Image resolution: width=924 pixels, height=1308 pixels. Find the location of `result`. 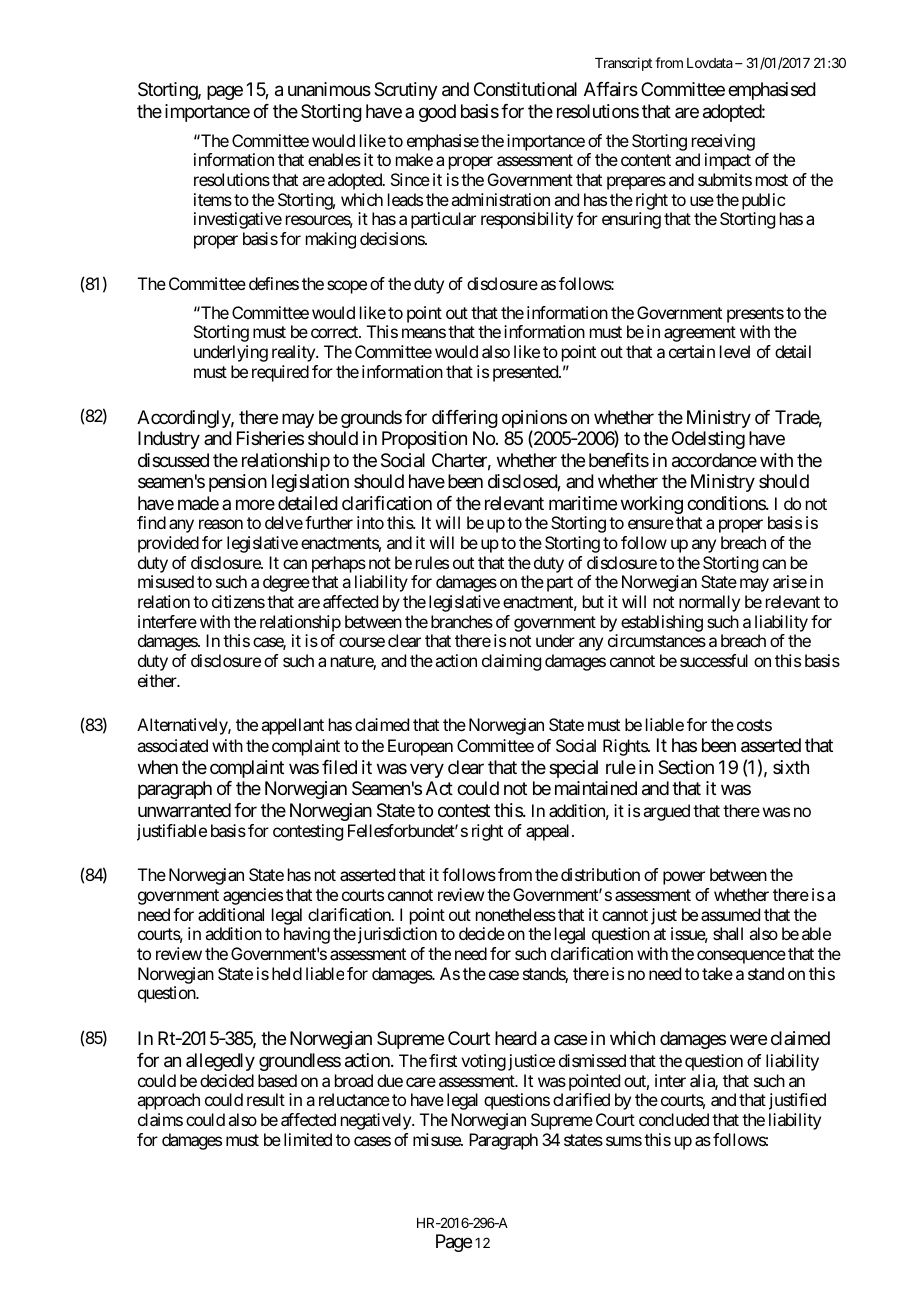

result is located at coordinates (266, 1099).
